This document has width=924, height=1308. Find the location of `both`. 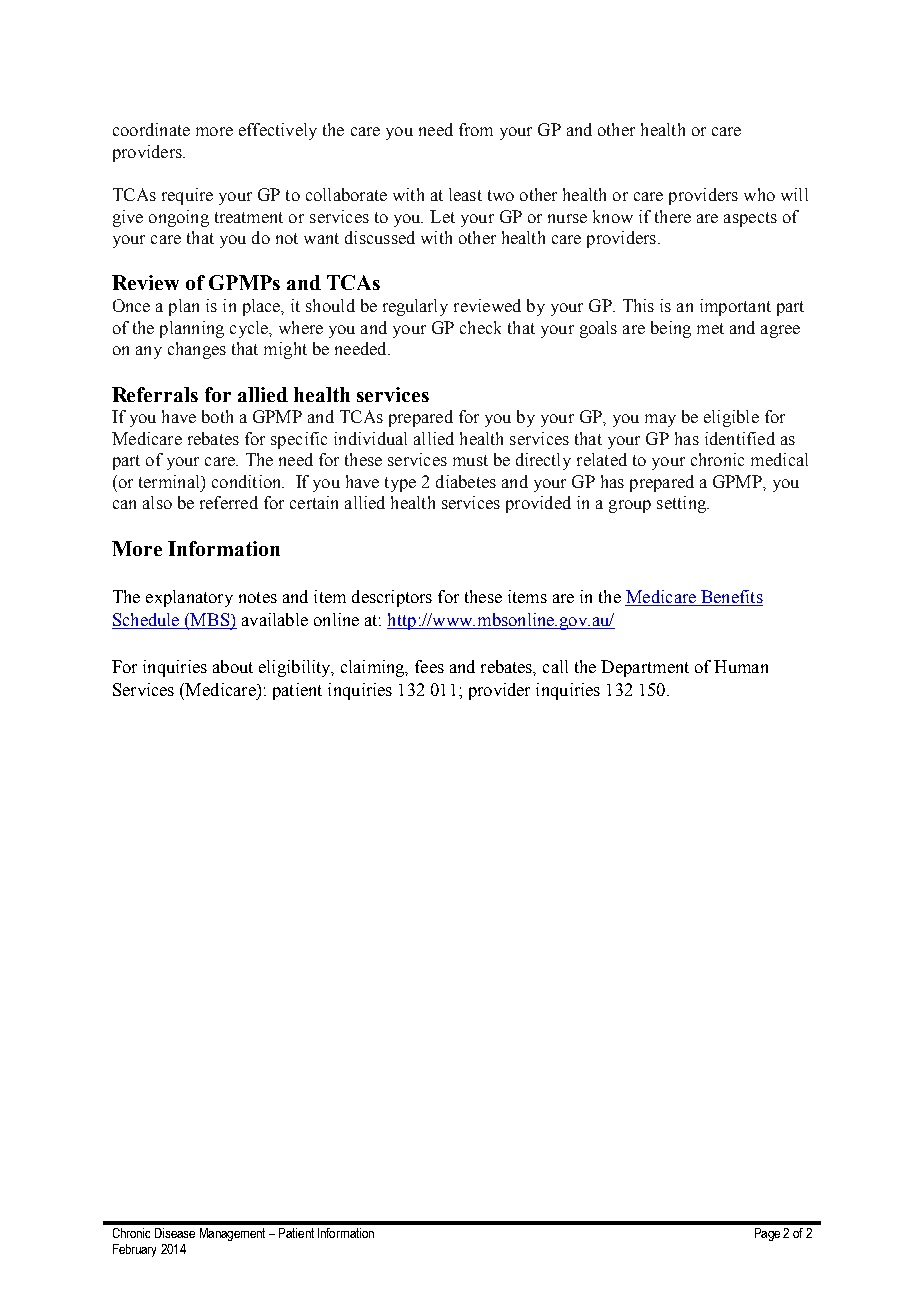

both is located at coordinates (217, 416).
